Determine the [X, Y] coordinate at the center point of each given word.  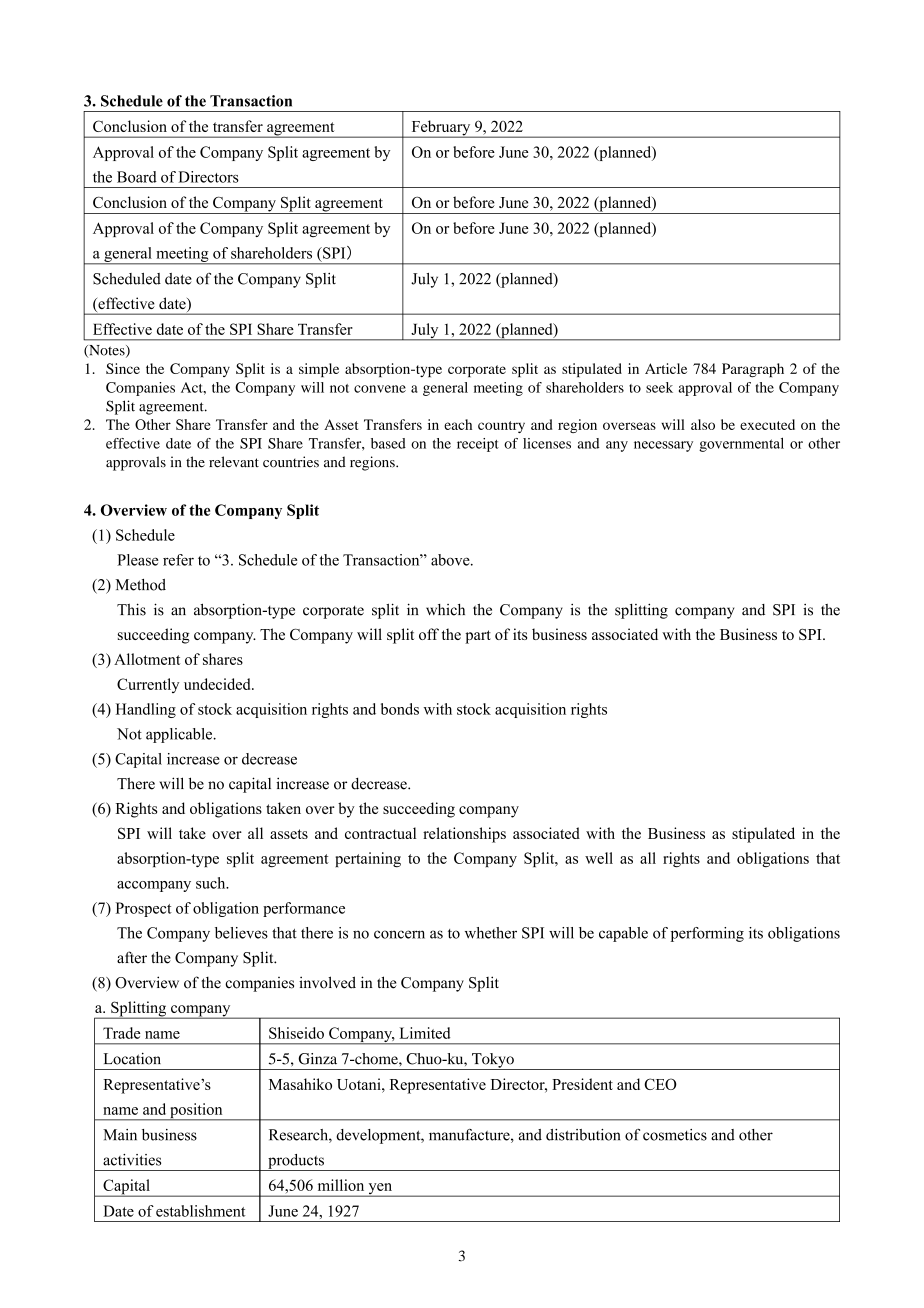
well [599, 858]
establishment [201, 1211]
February [441, 129]
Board [137, 177]
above [451, 560]
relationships [464, 835]
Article [666, 368]
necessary [663, 446]
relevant [234, 462]
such [212, 883]
